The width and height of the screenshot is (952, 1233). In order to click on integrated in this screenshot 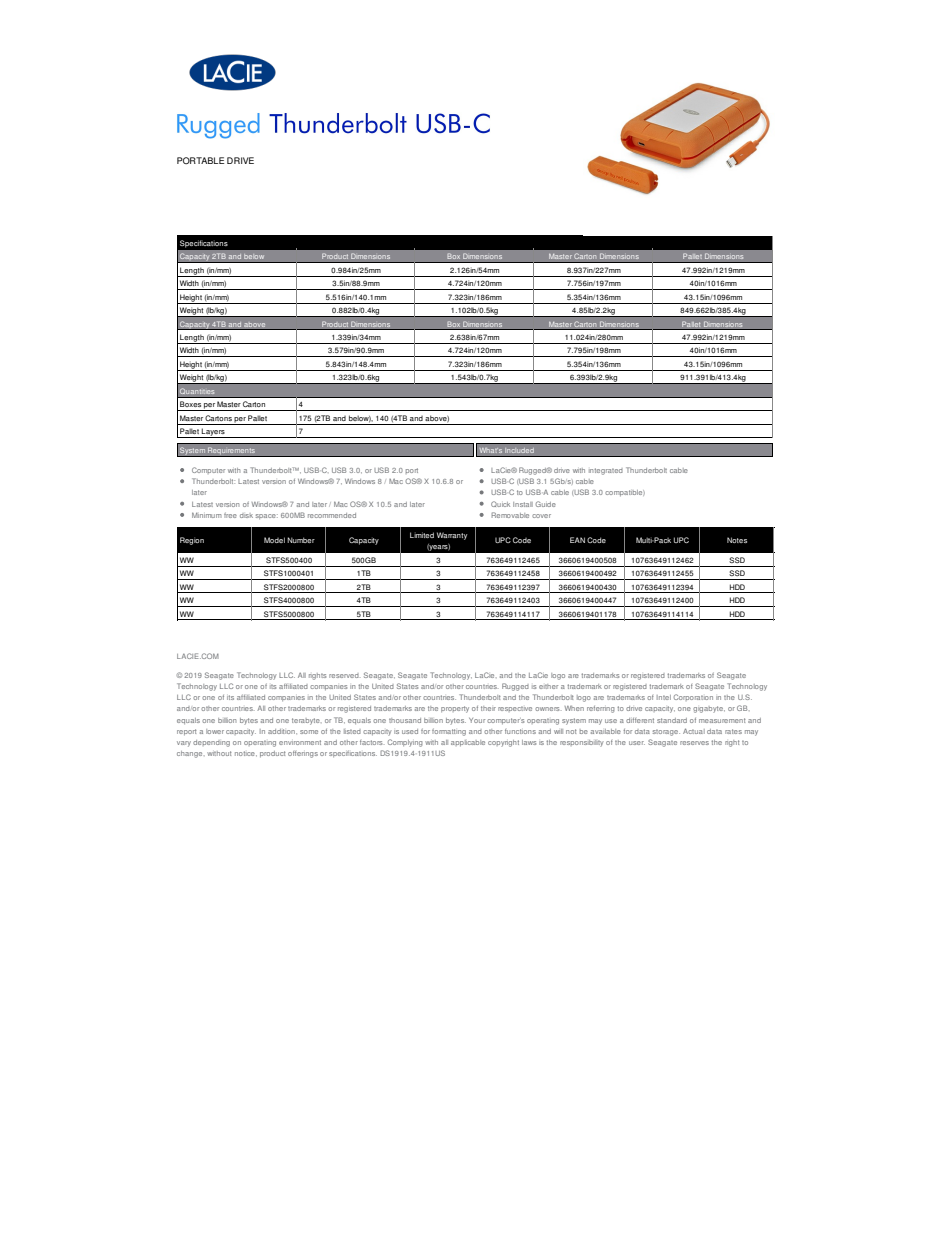, I will do `click(606, 471)`.
